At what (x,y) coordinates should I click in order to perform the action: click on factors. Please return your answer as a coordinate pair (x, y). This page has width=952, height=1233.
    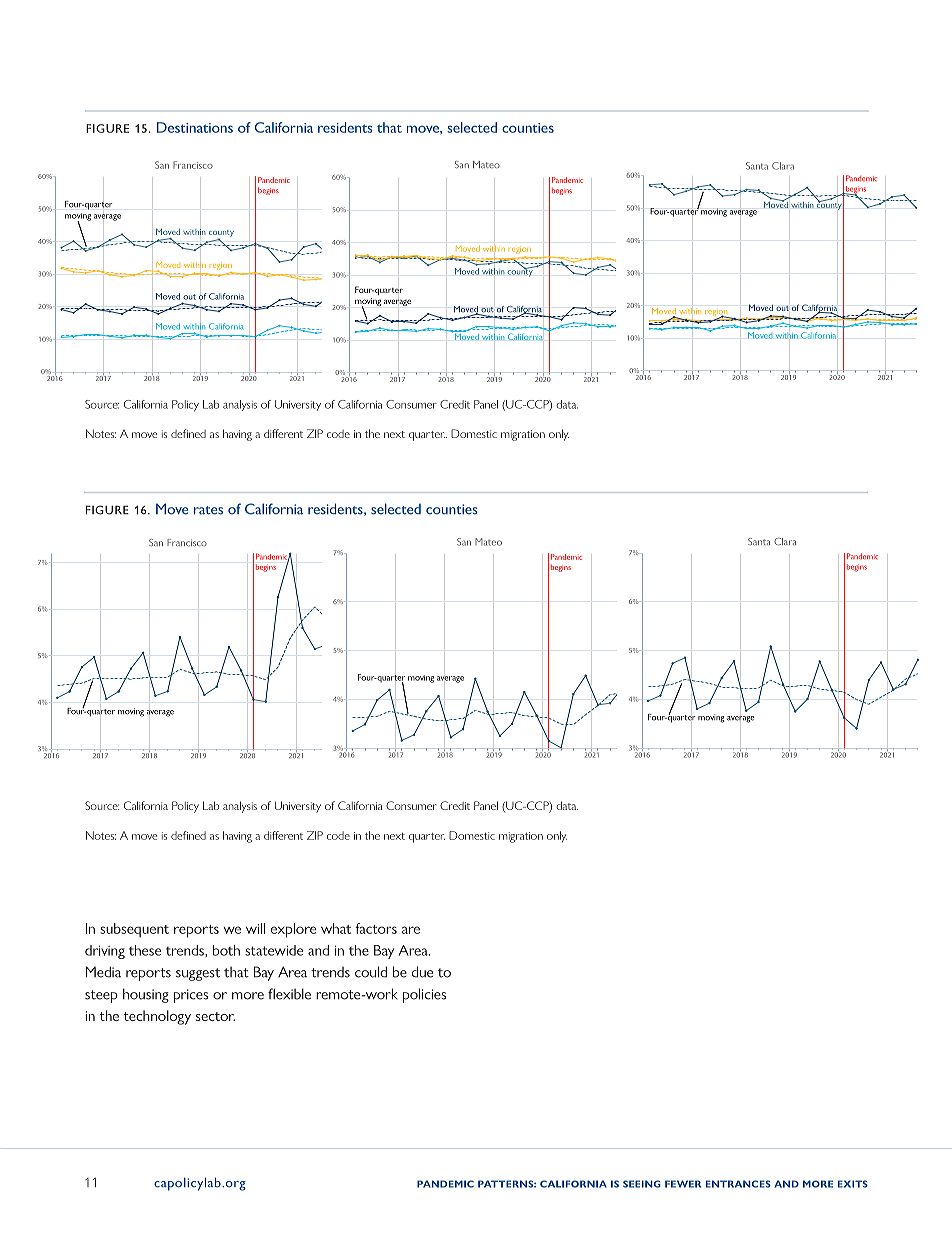
    Looking at the image, I should click on (376, 928).
